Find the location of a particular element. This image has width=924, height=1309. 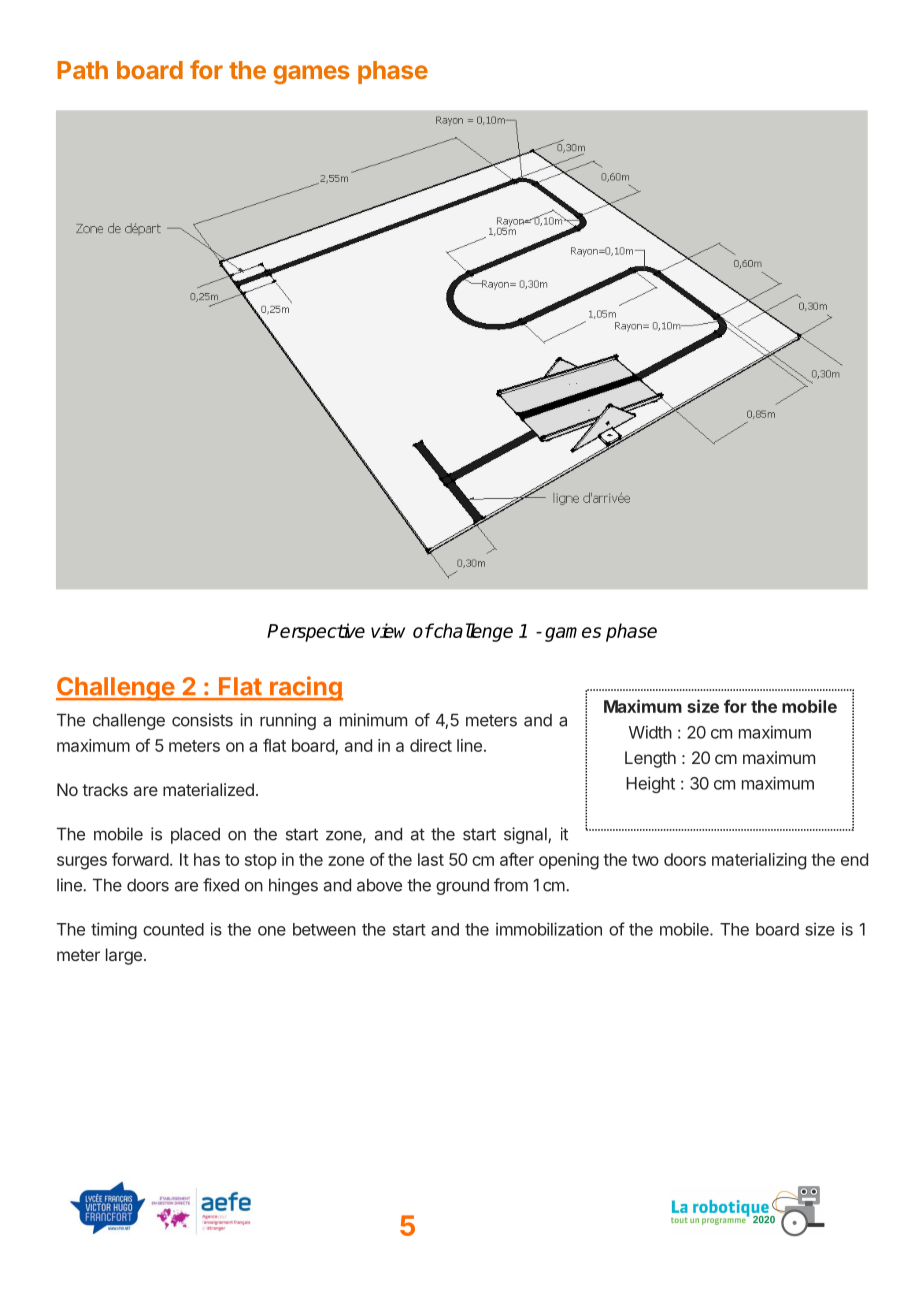

minimum is located at coordinates (373, 720).
